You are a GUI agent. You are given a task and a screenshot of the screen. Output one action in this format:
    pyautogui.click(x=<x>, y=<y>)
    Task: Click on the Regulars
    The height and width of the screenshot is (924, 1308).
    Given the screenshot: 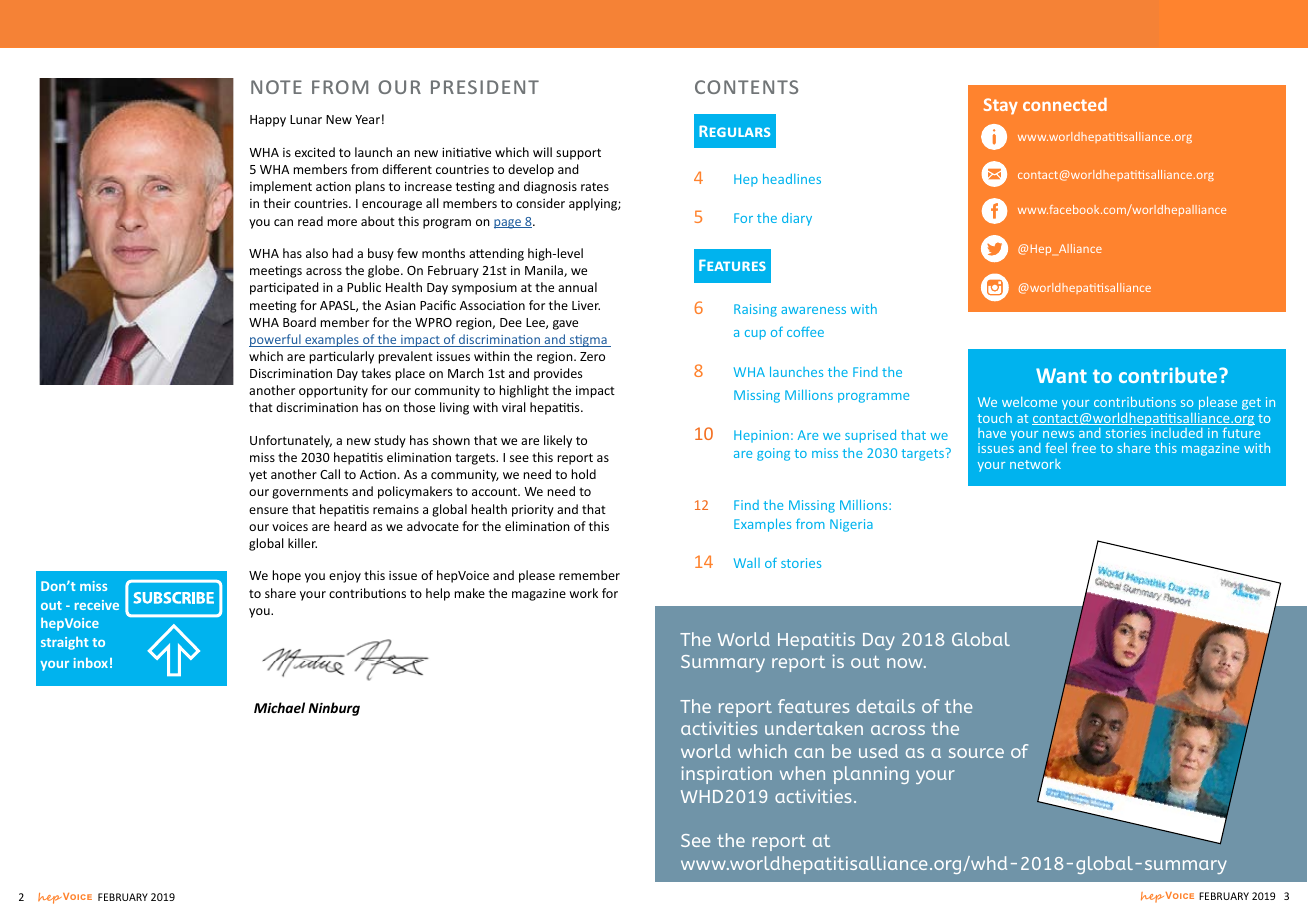 What is the action you would take?
    pyautogui.click(x=734, y=131)
